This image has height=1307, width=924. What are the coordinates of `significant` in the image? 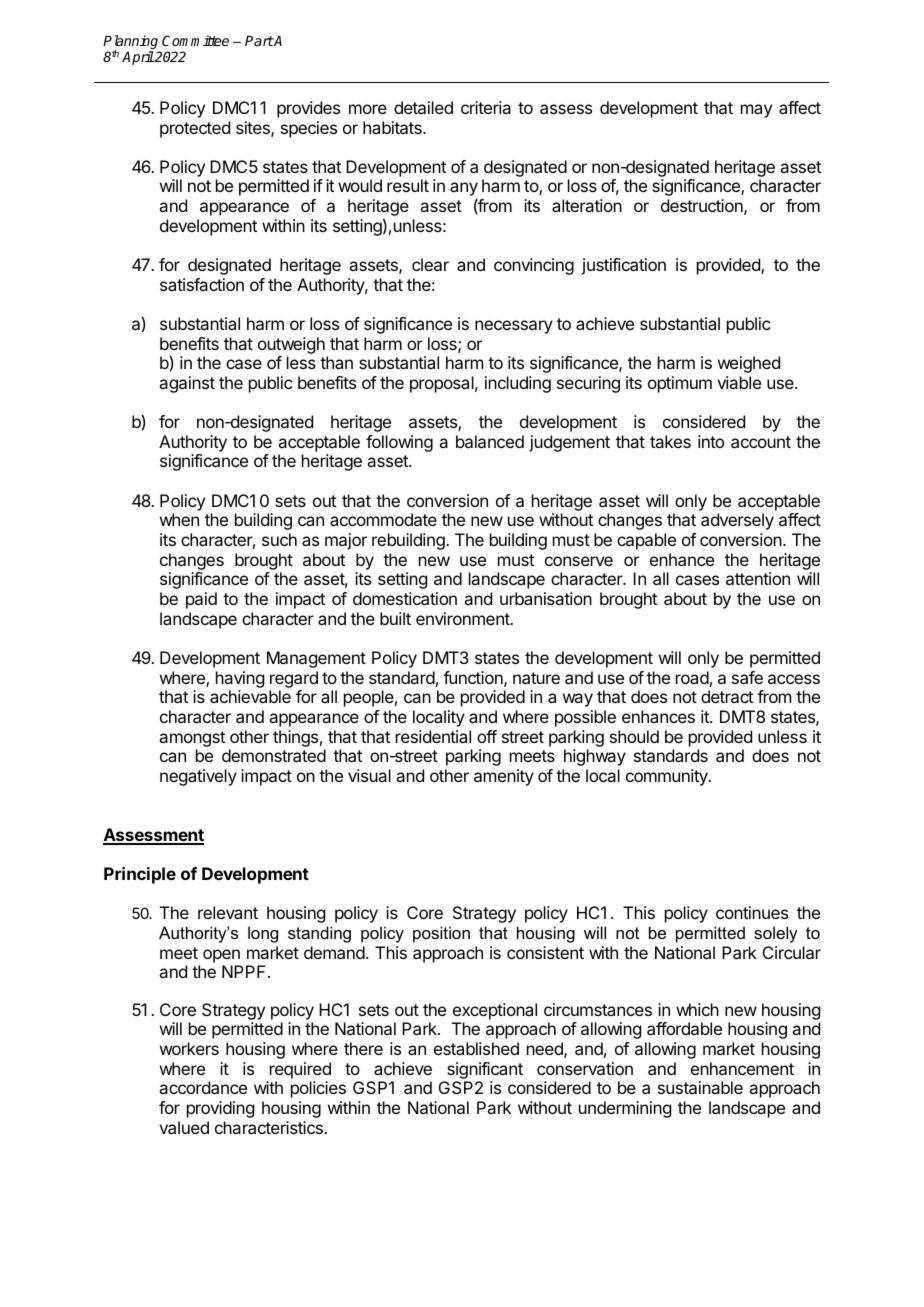 It's located at (485, 1070).
